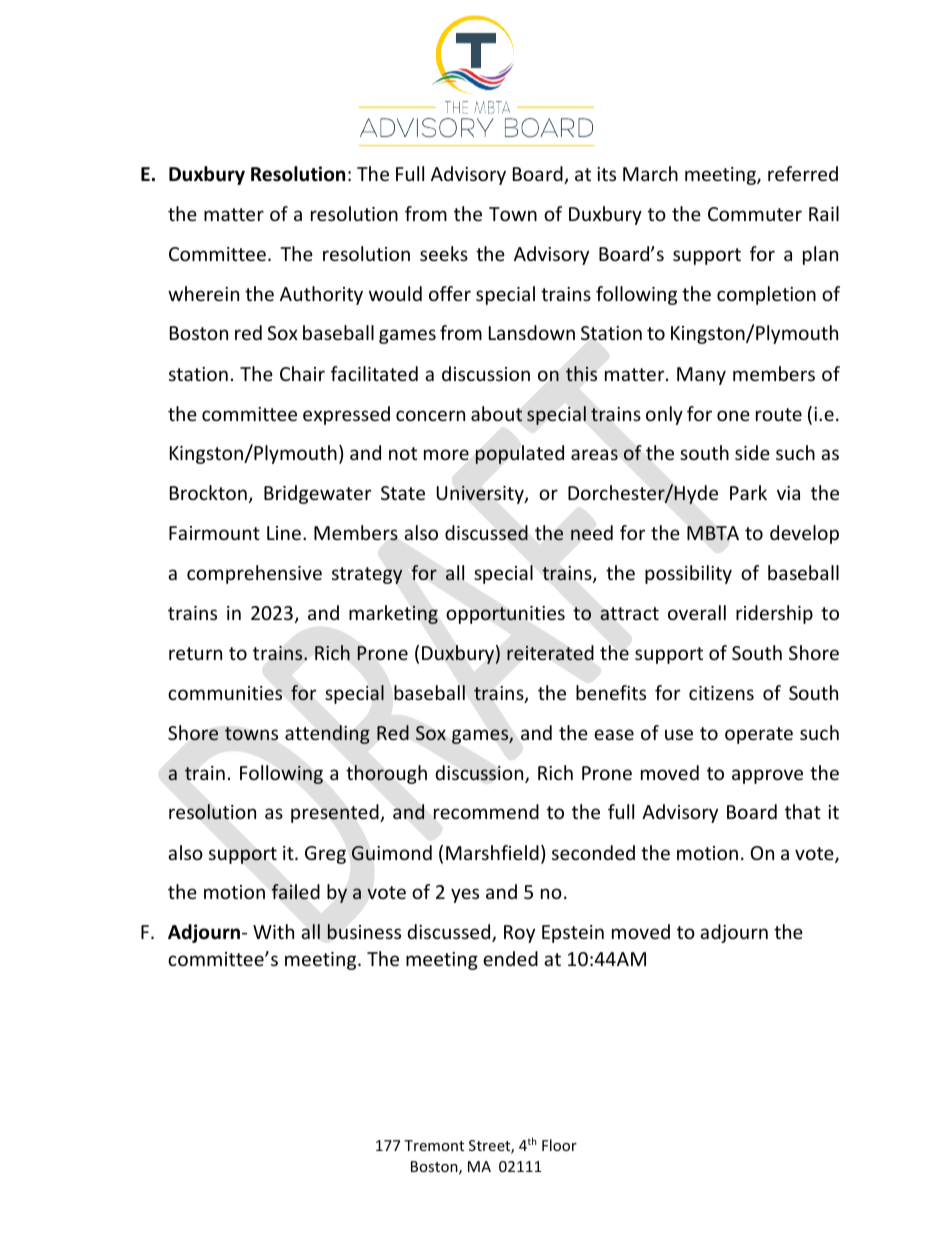  Describe the element at coordinates (465, 895) in the screenshot. I see `yes` at that location.
